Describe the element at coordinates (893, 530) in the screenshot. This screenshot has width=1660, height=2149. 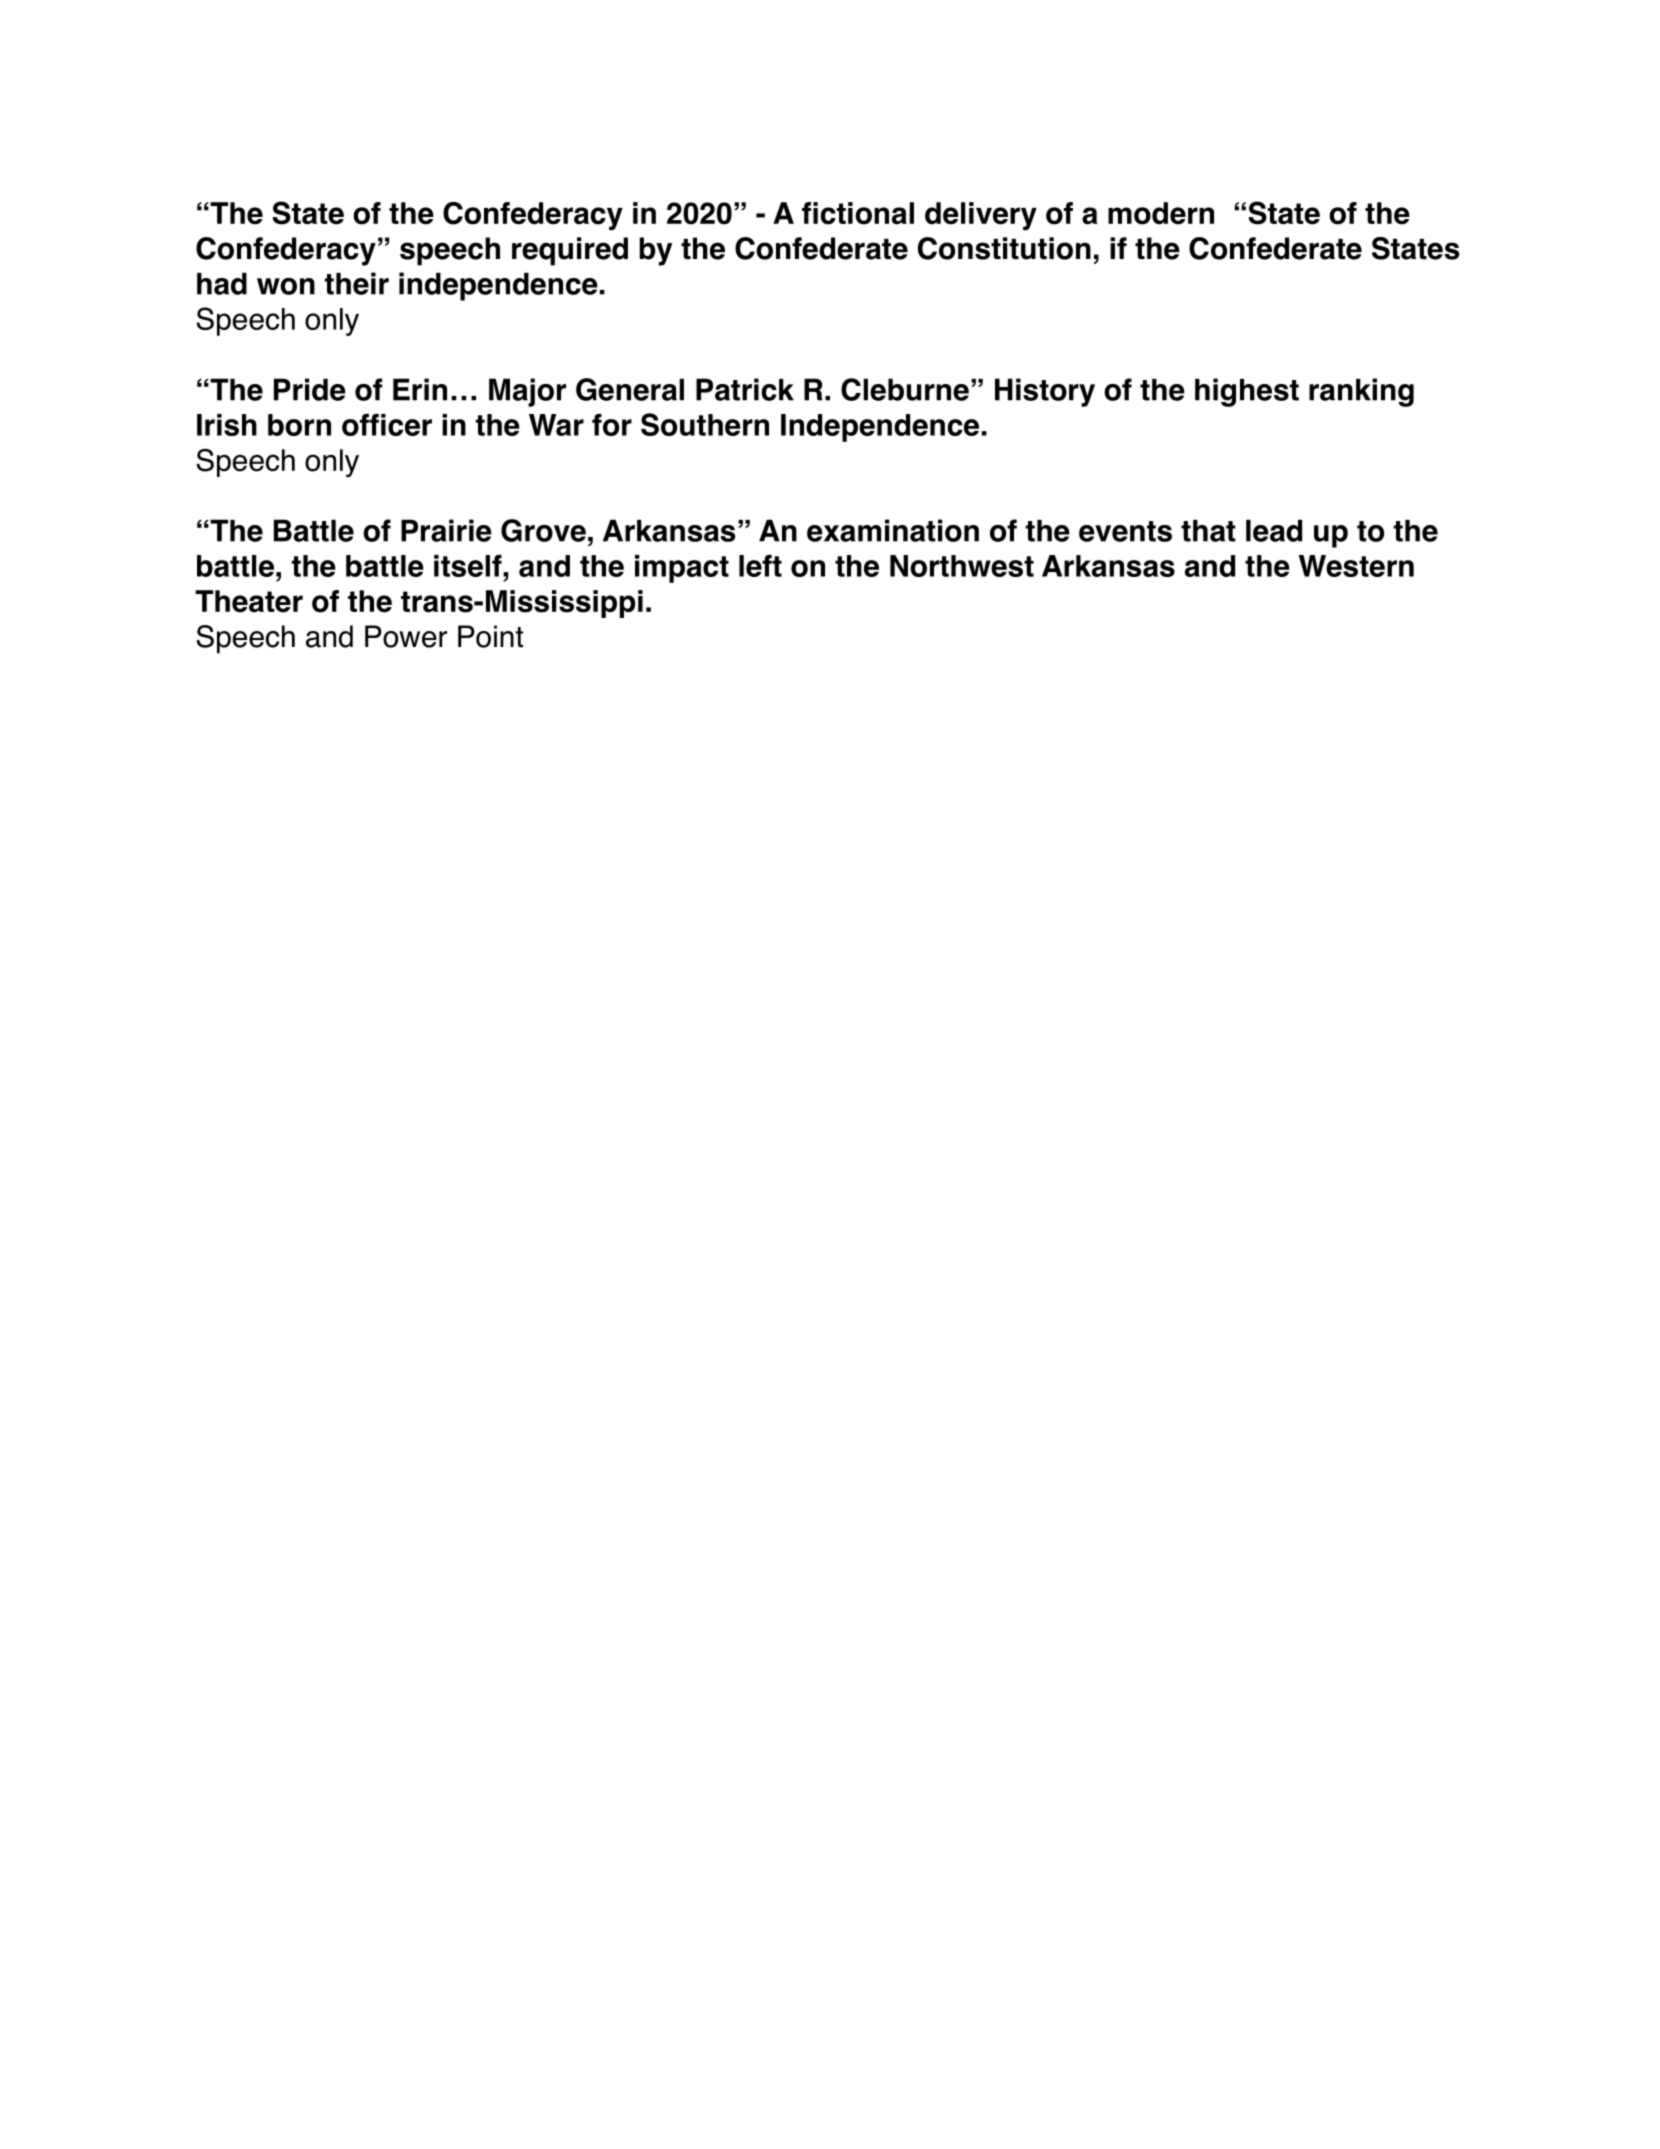
I see `examination` at that location.
